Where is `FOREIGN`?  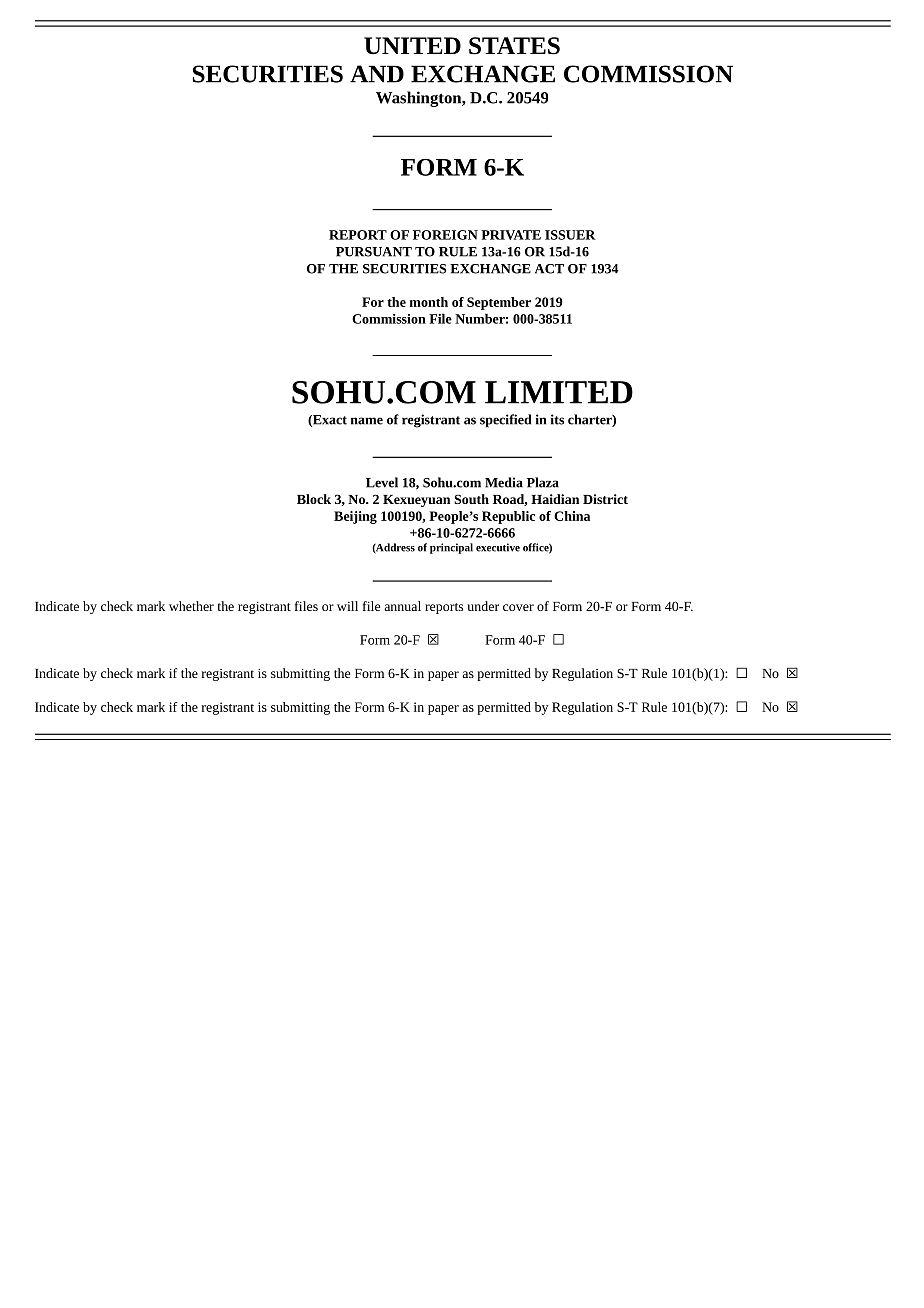 FOREIGN is located at coordinates (445, 235).
